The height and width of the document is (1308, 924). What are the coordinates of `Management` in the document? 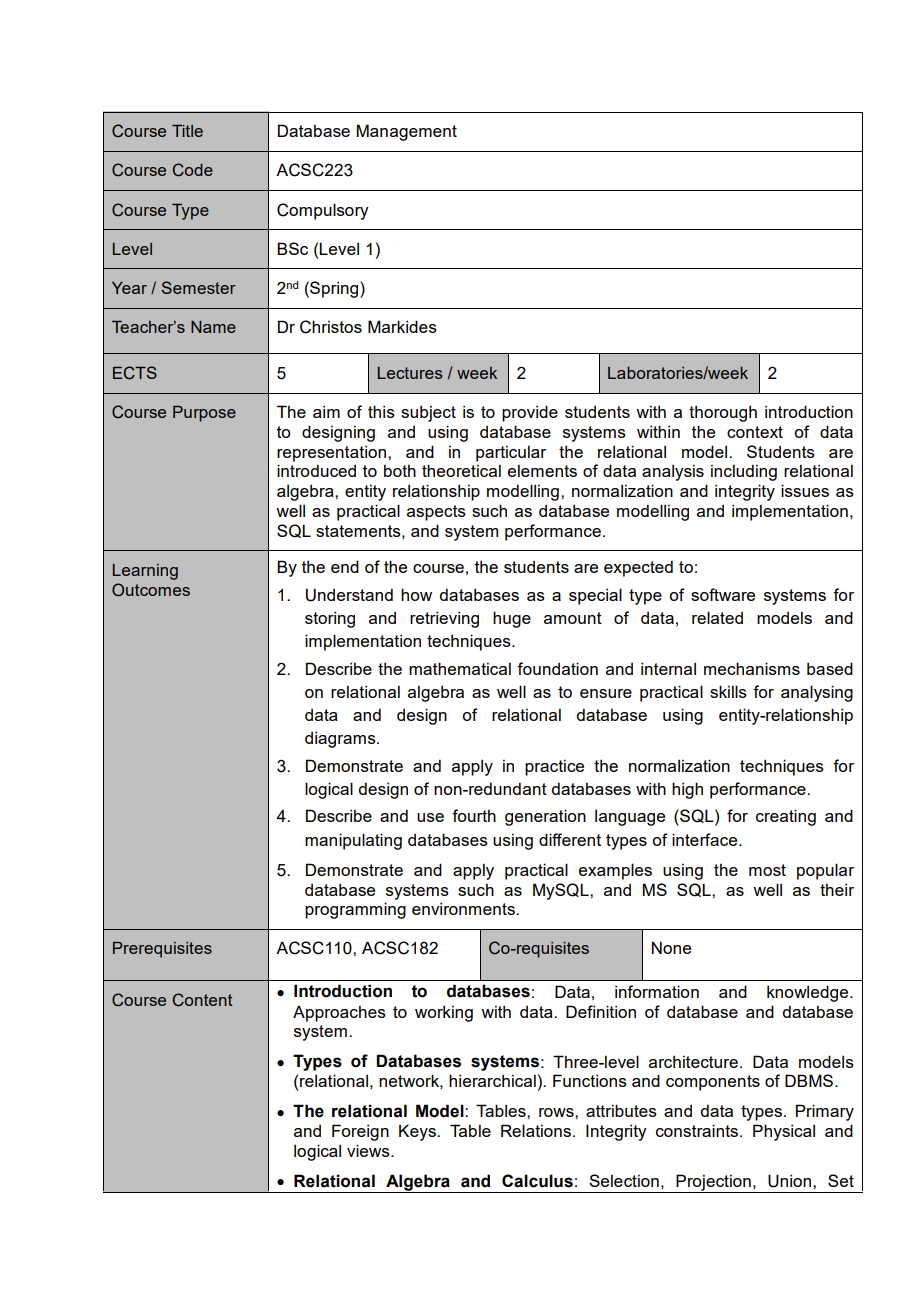 It's located at (407, 132).
